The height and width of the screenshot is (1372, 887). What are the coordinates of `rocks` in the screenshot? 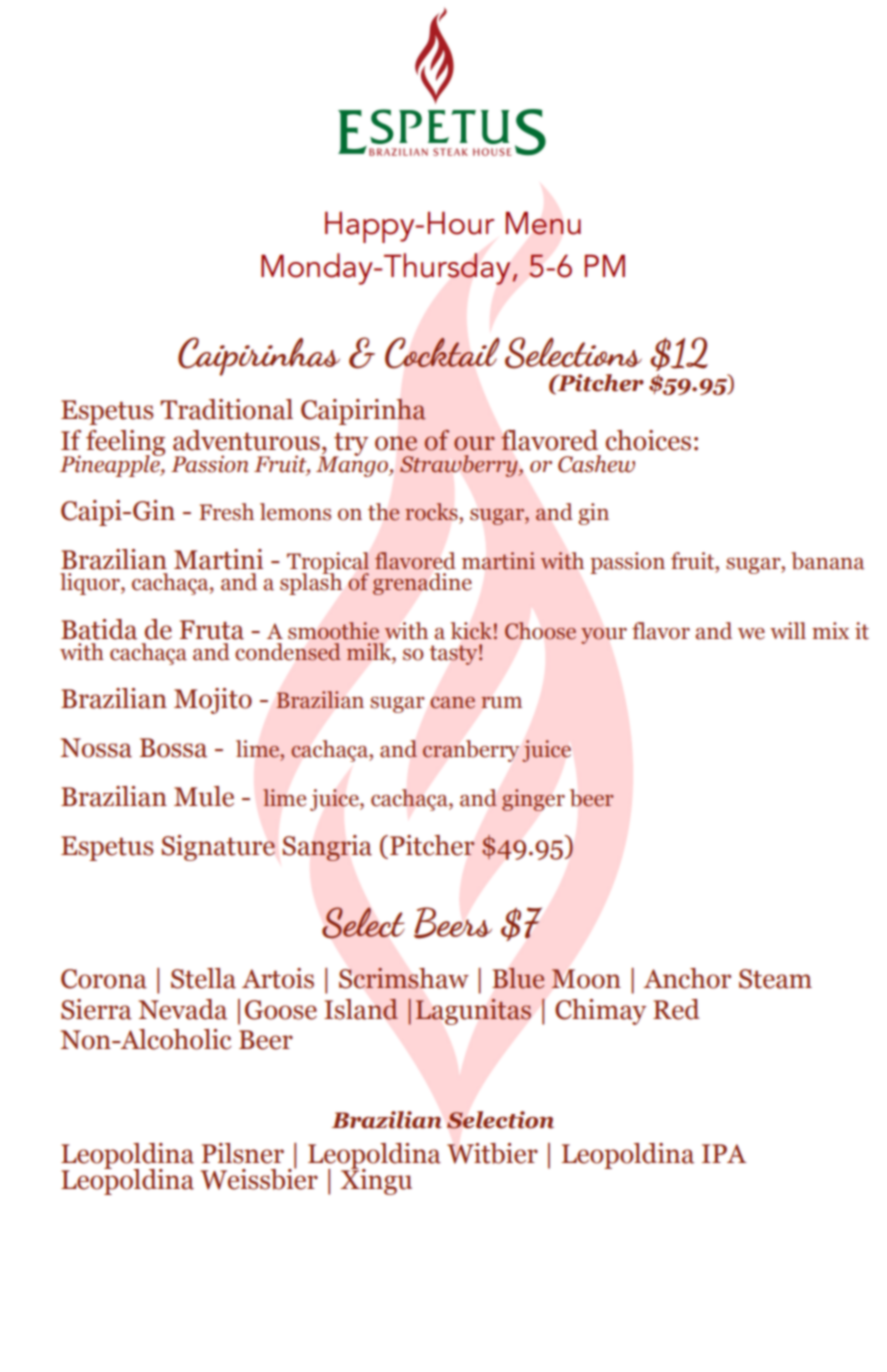 It's located at (431, 512).
